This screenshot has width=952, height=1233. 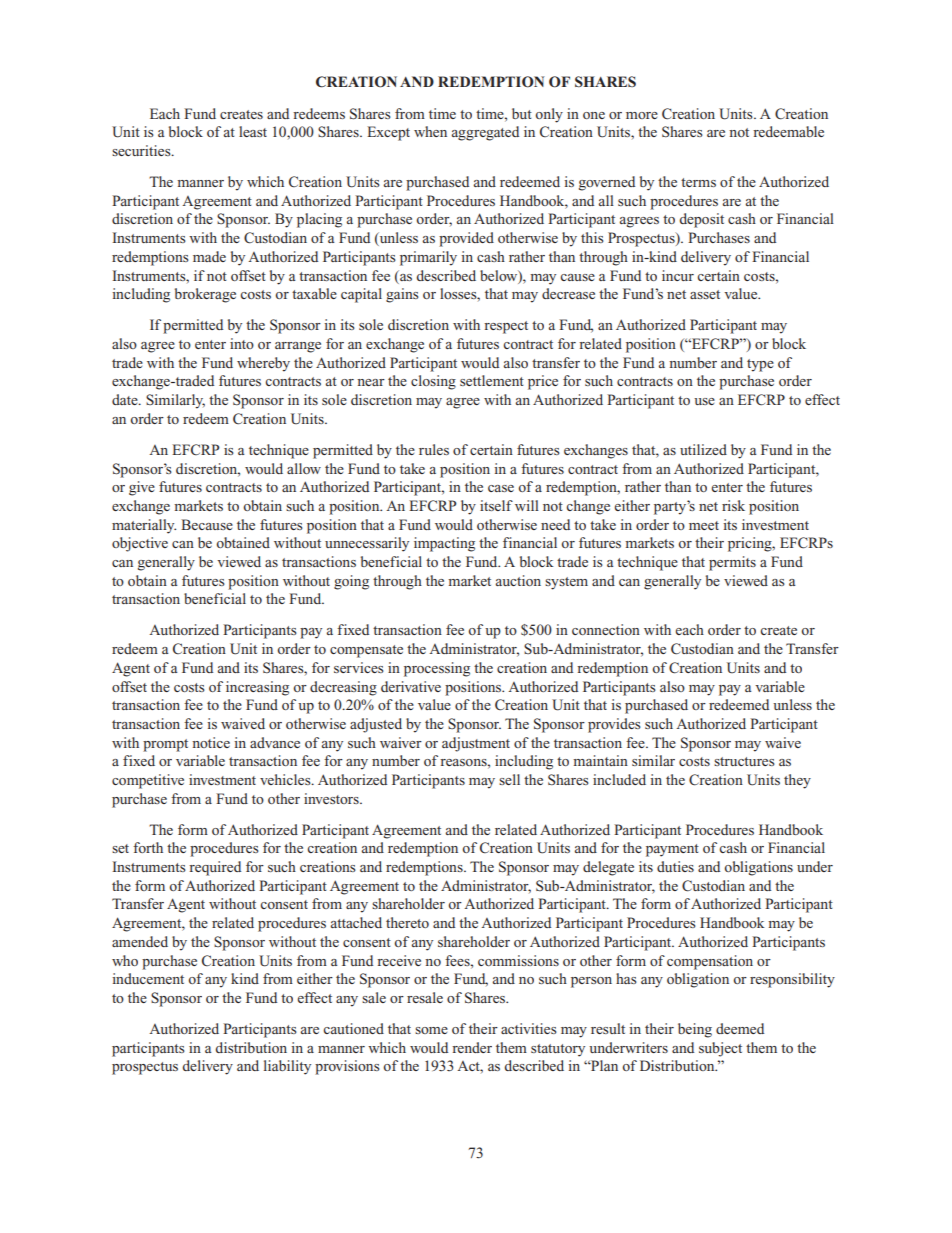 I want to click on render, so click(x=472, y=1047).
